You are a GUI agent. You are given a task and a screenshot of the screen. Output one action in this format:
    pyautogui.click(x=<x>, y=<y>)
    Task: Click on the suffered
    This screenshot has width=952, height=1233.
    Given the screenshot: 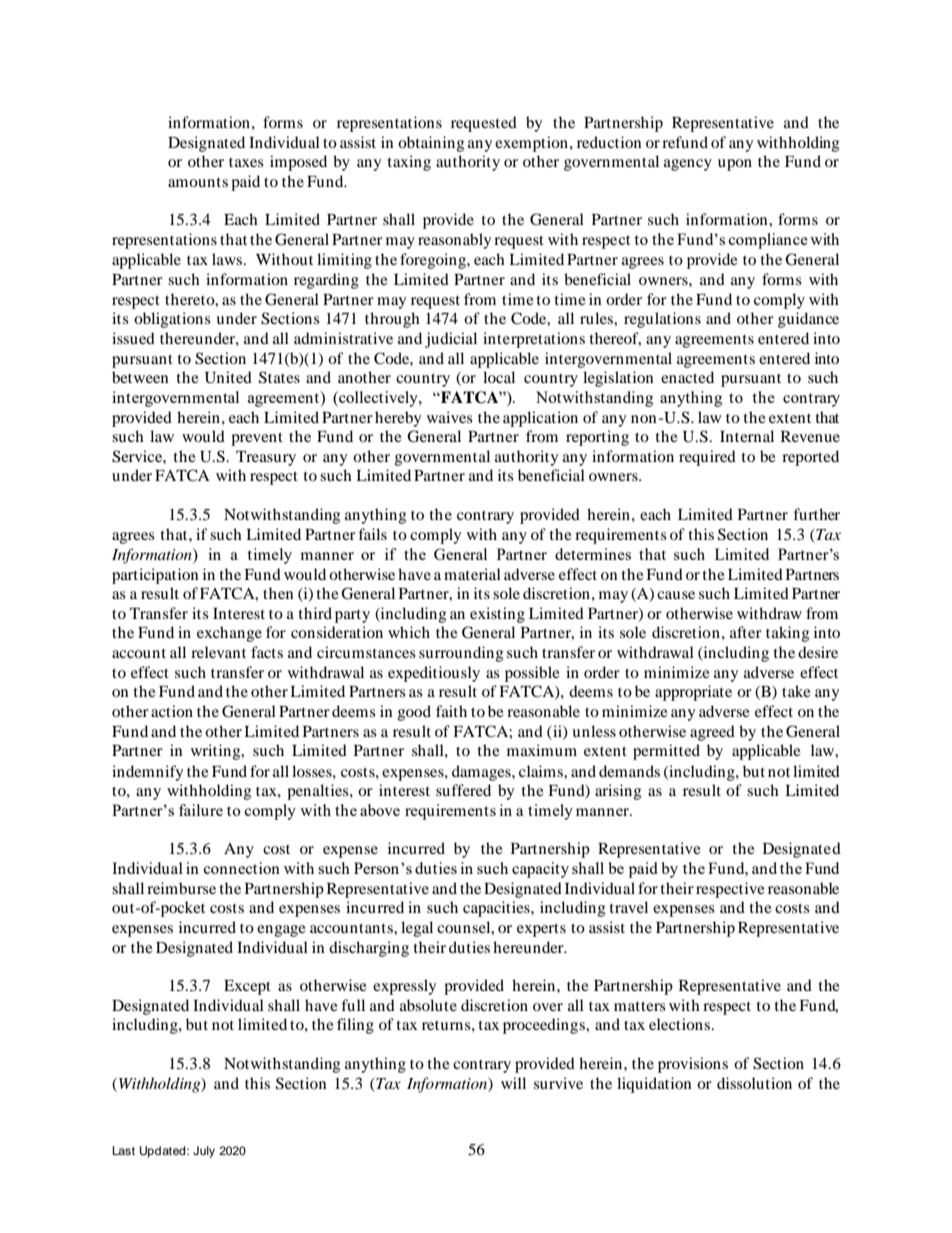 What is the action you would take?
    pyautogui.click(x=463, y=790)
